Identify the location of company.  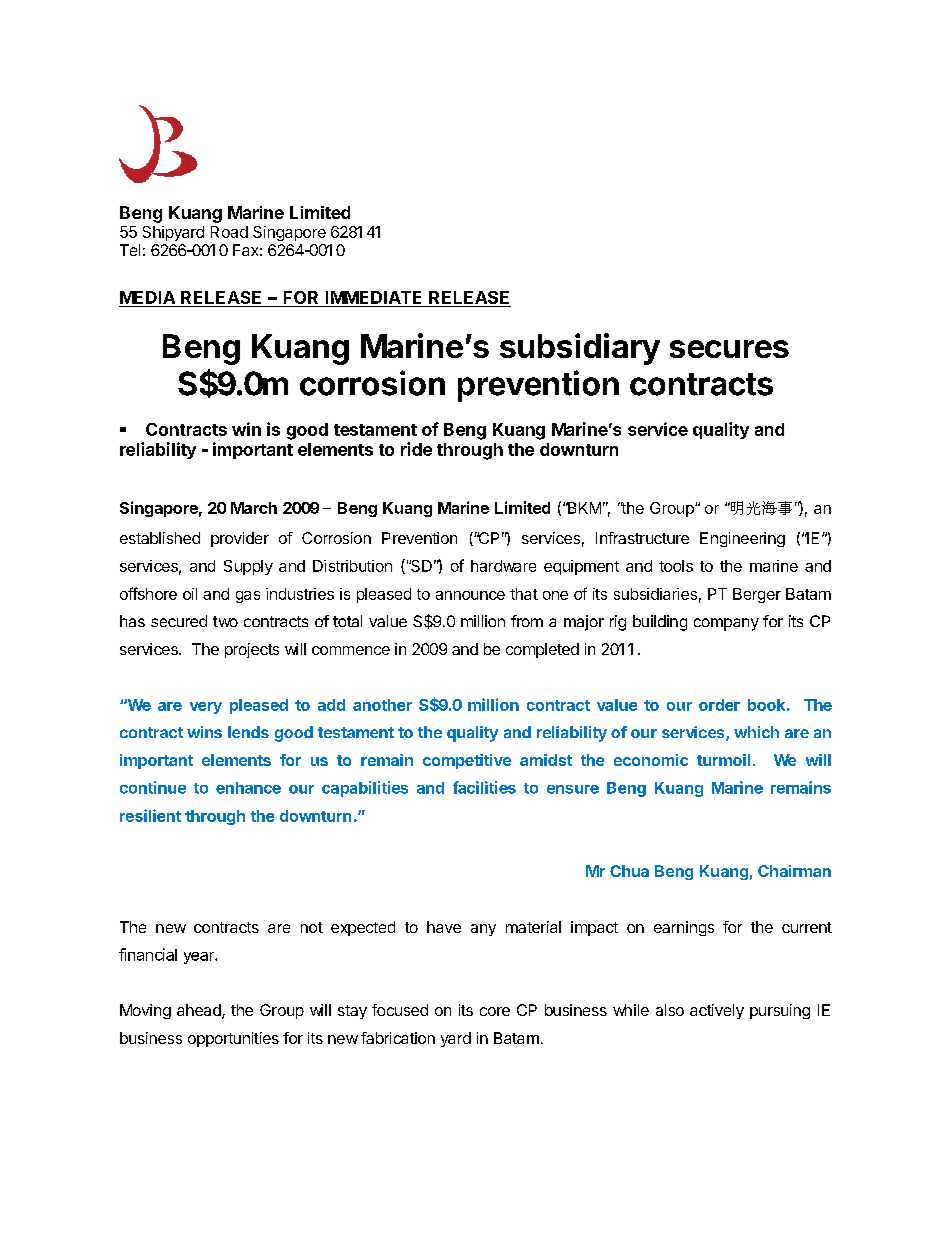
(726, 624).
